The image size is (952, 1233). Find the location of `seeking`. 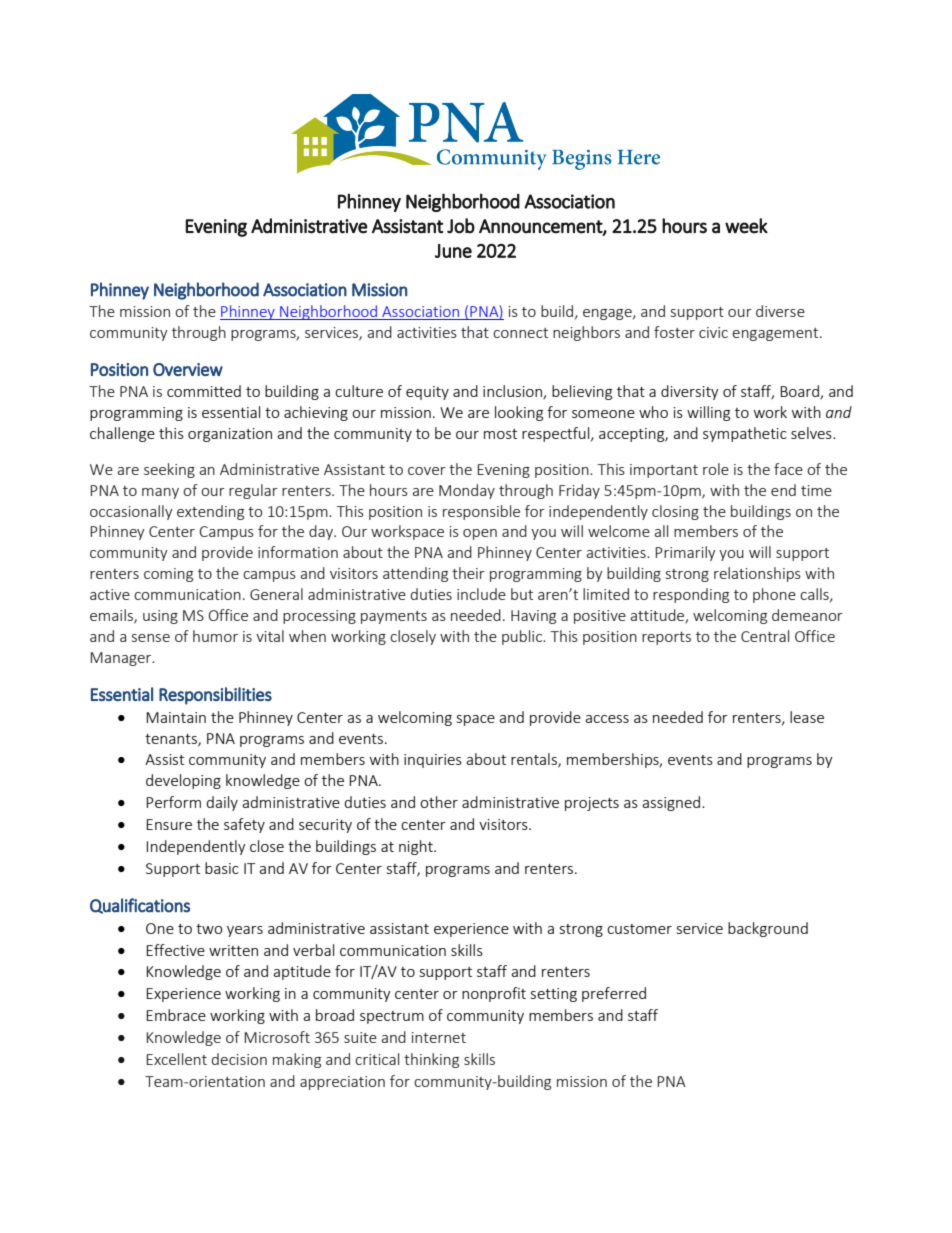

seeking is located at coordinates (169, 470).
